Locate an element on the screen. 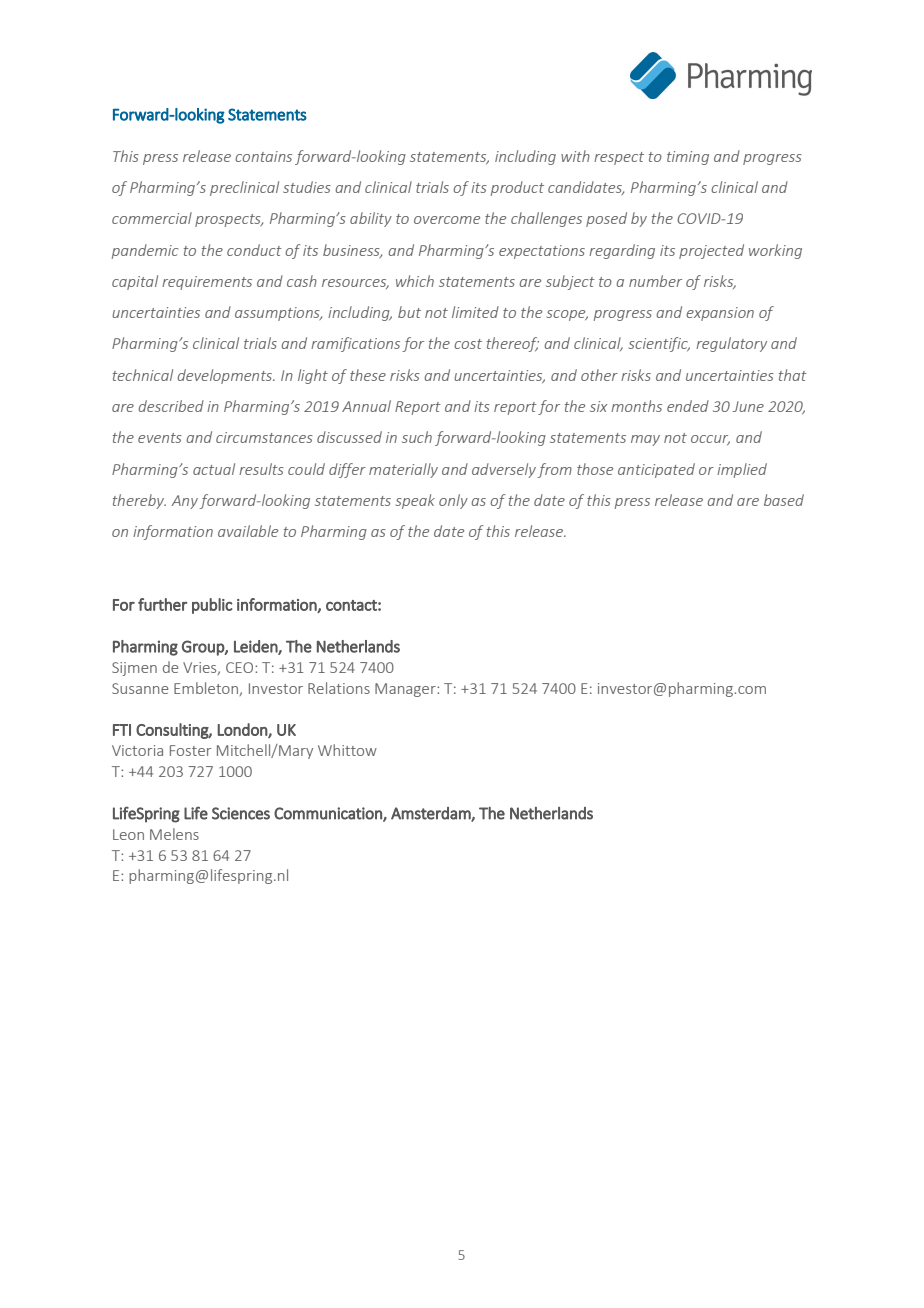  Sciences is located at coordinates (241, 813).
